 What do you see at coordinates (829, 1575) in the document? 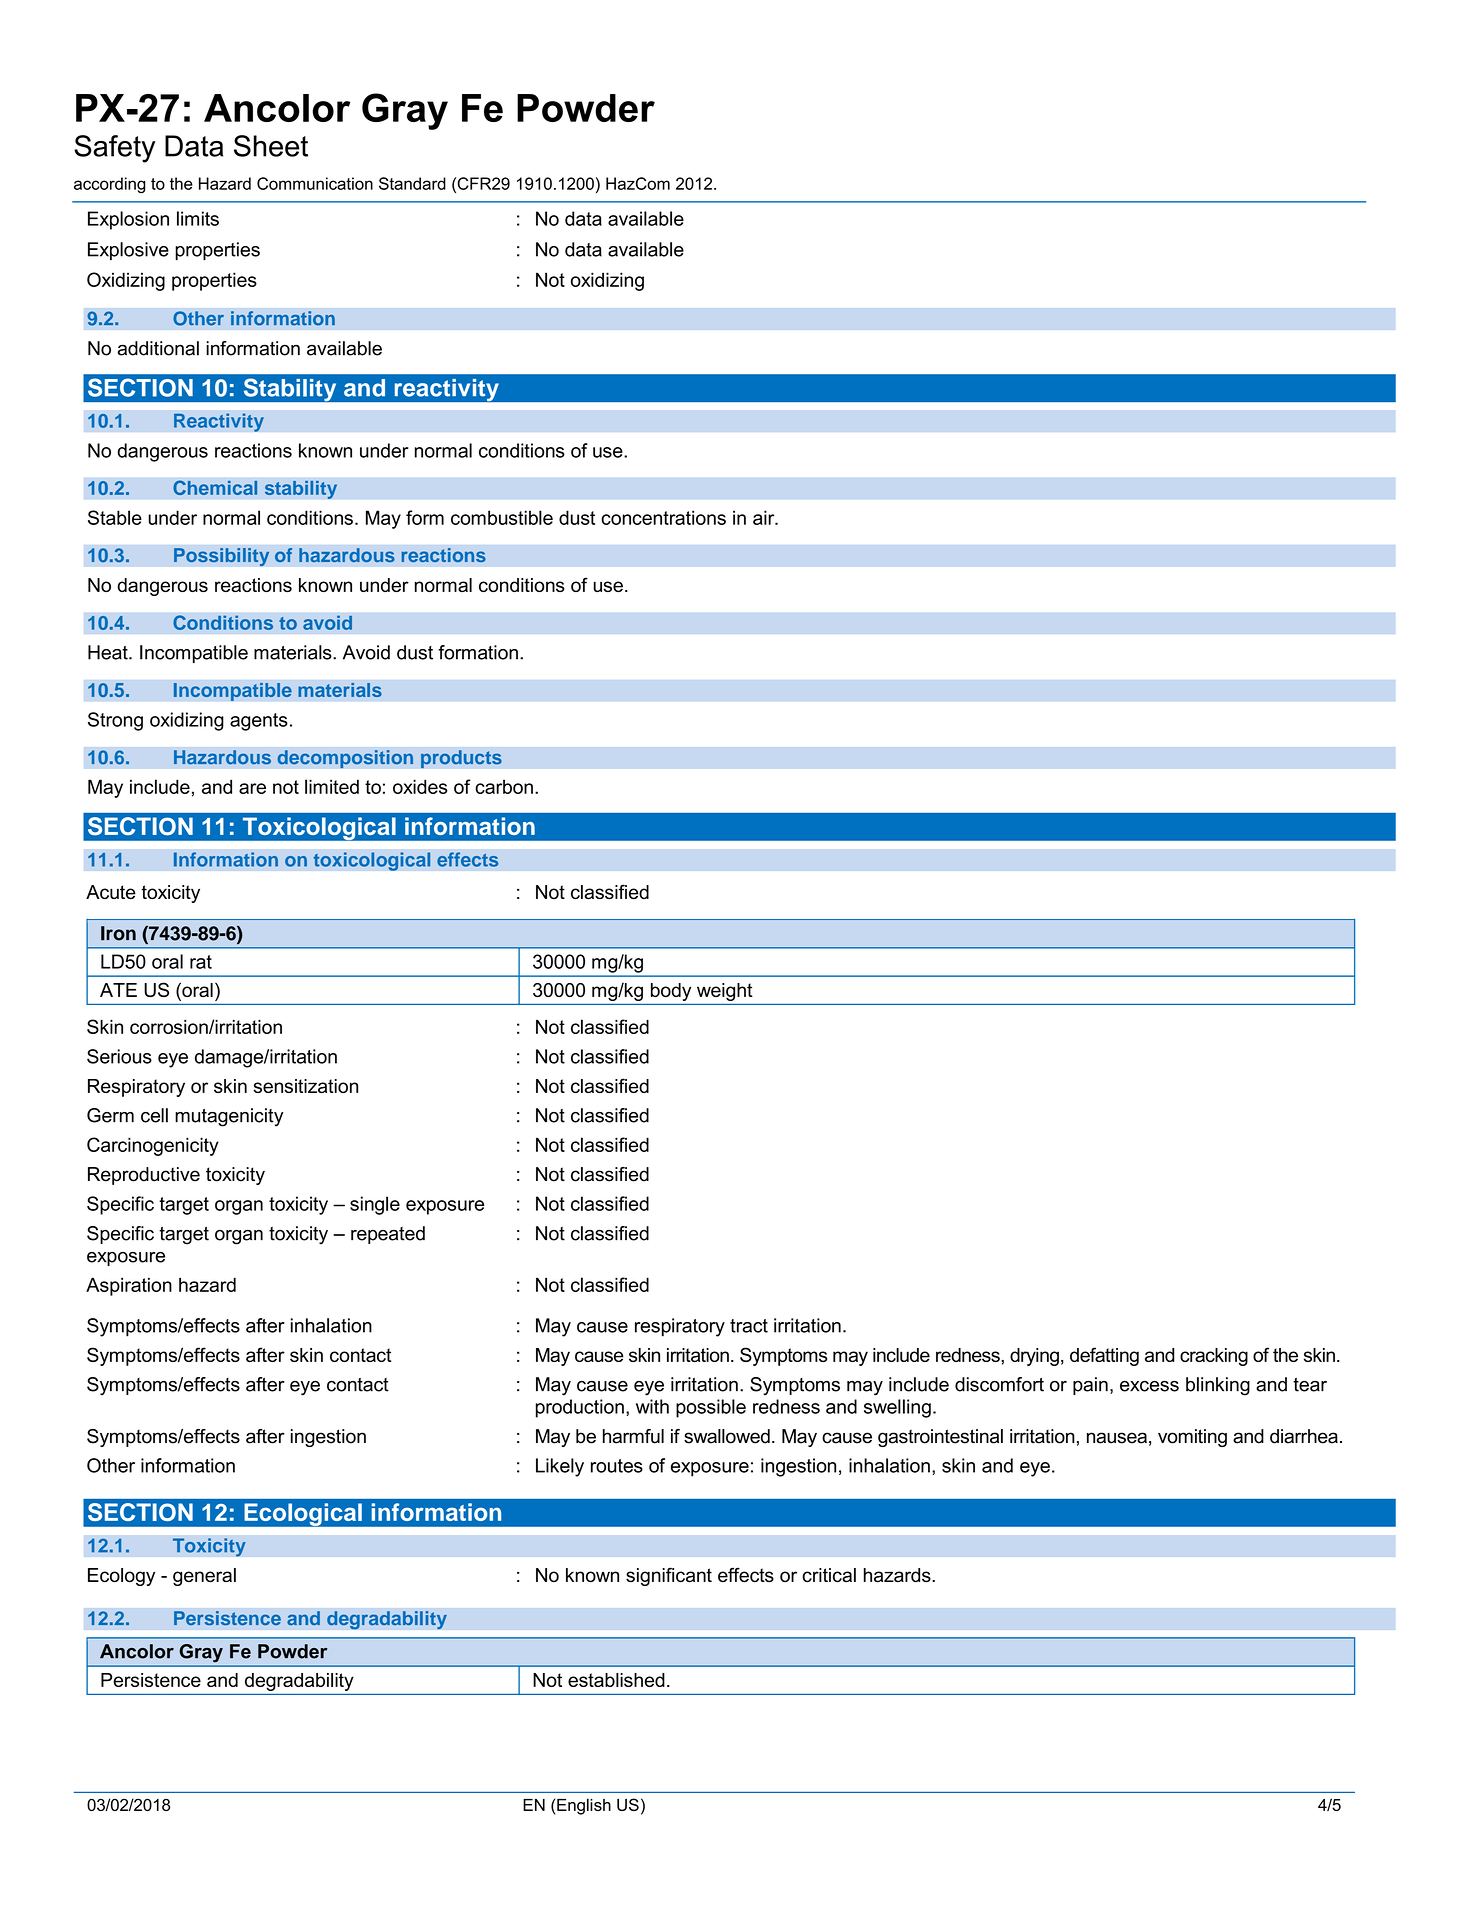
I see `critical` at bounding box center [829, 1575].
